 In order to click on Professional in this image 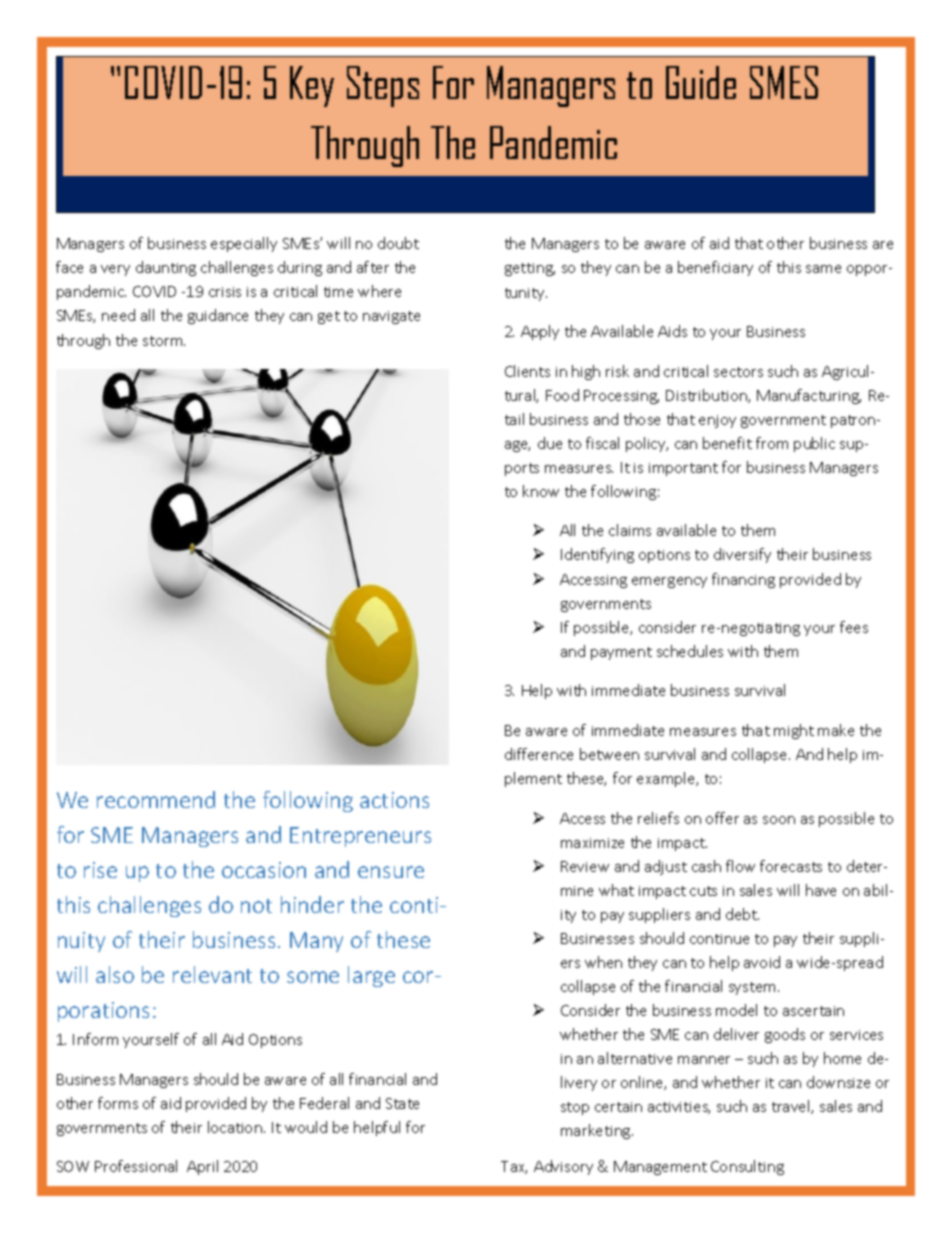, I will do `click(136, 1166)`.
